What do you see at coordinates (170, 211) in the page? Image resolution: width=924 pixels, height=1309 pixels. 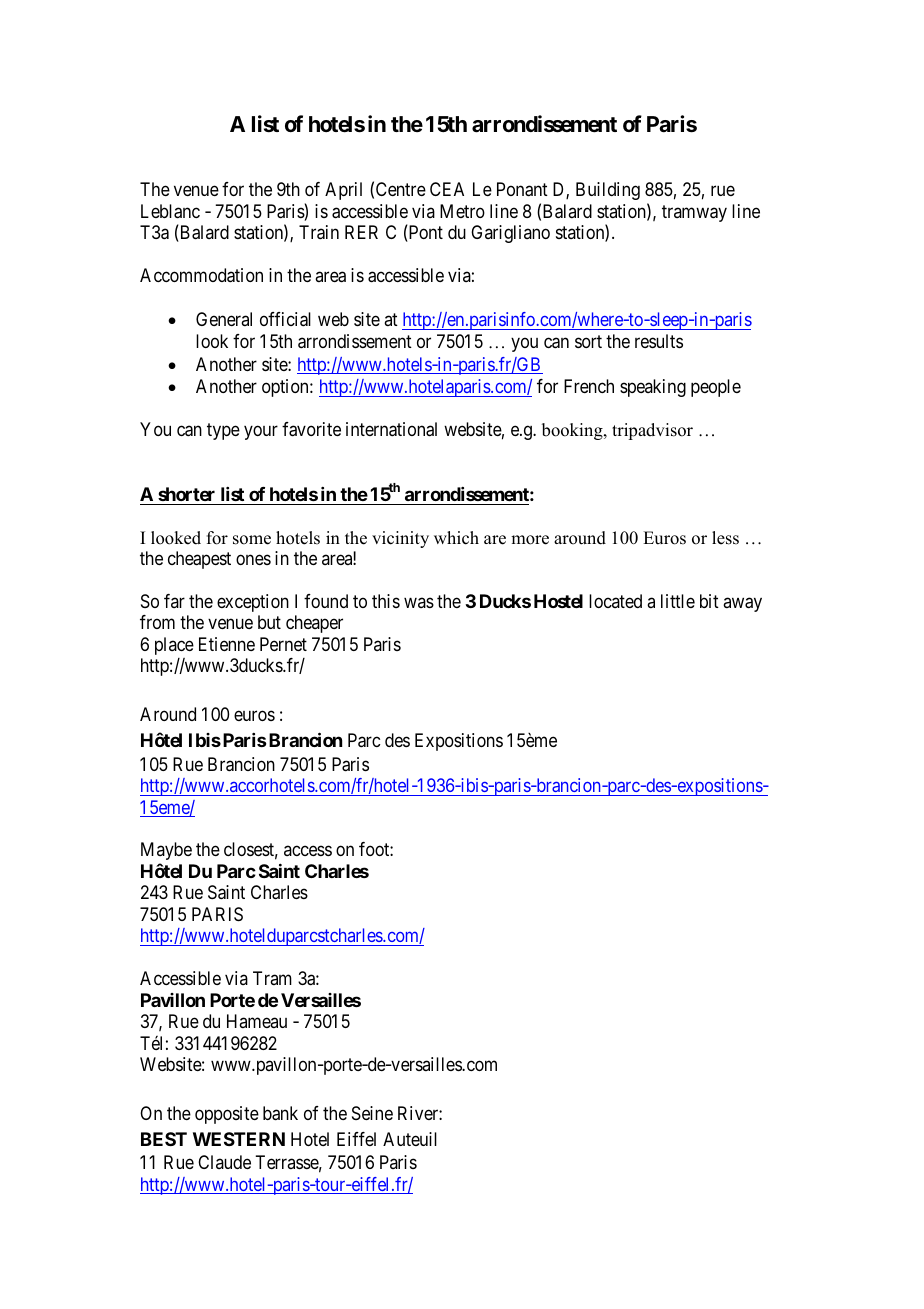 I see `Leblanc` at bounding box center [170, 211].
